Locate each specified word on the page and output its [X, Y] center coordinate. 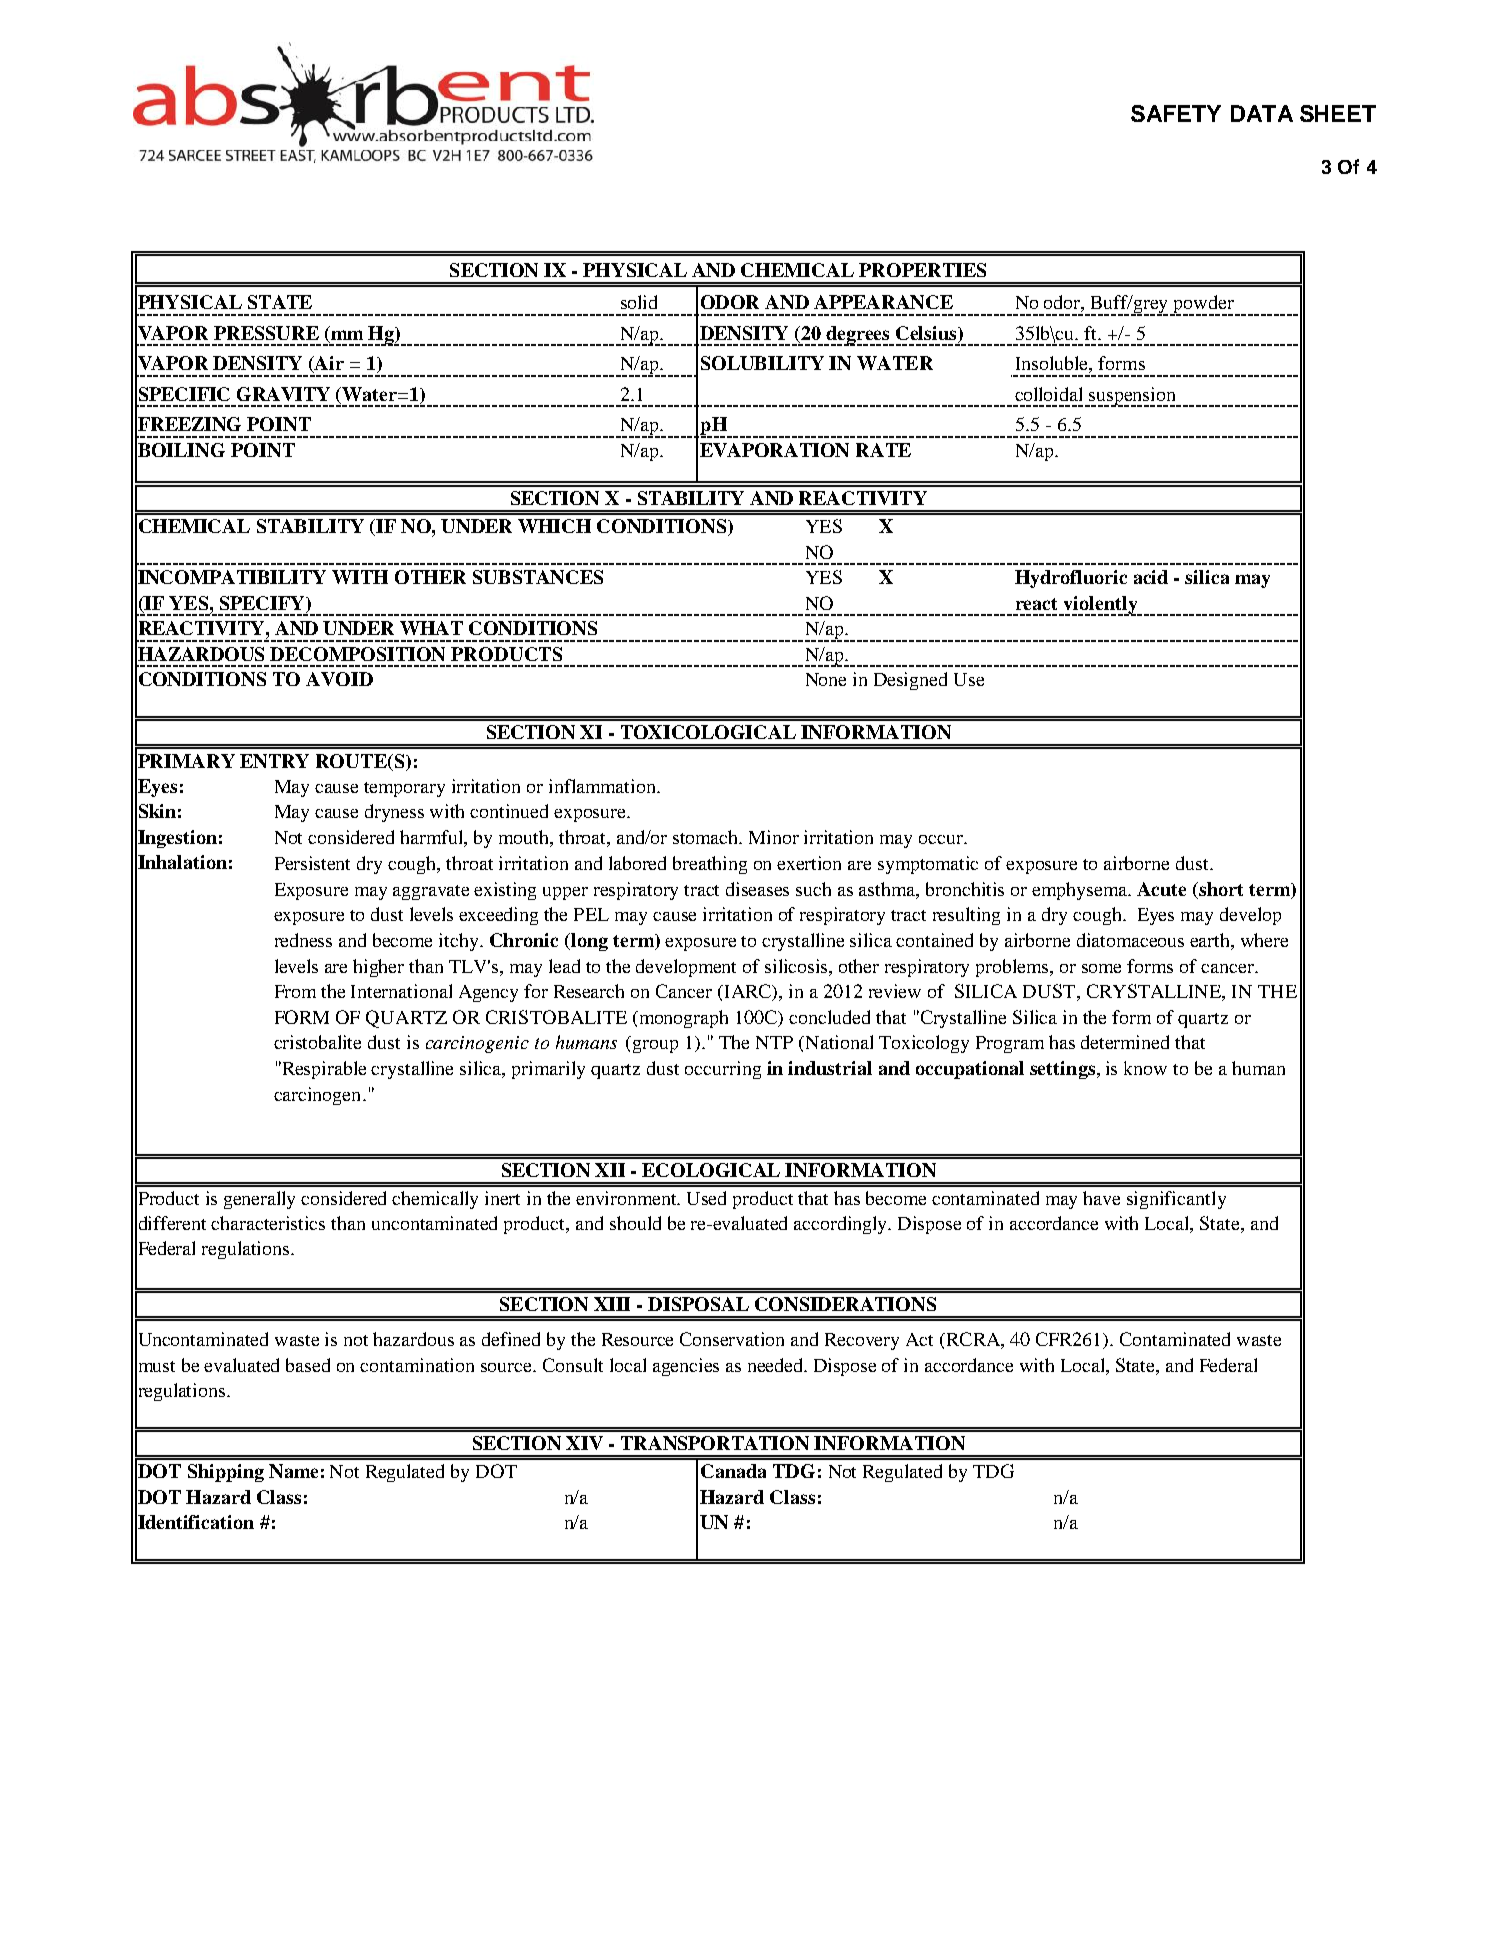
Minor [774, 837]
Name [293, 1471]
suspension [1133, 397]
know [1145, 1068]
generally [259, 1200]
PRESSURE [266, 333]
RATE [883, 450]
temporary [404, 789]
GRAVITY [283, 394]
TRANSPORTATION [715, 1443]
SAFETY [1176, 113]
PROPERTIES [922, 270]
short [1221, 889]
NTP [774, 1042]
